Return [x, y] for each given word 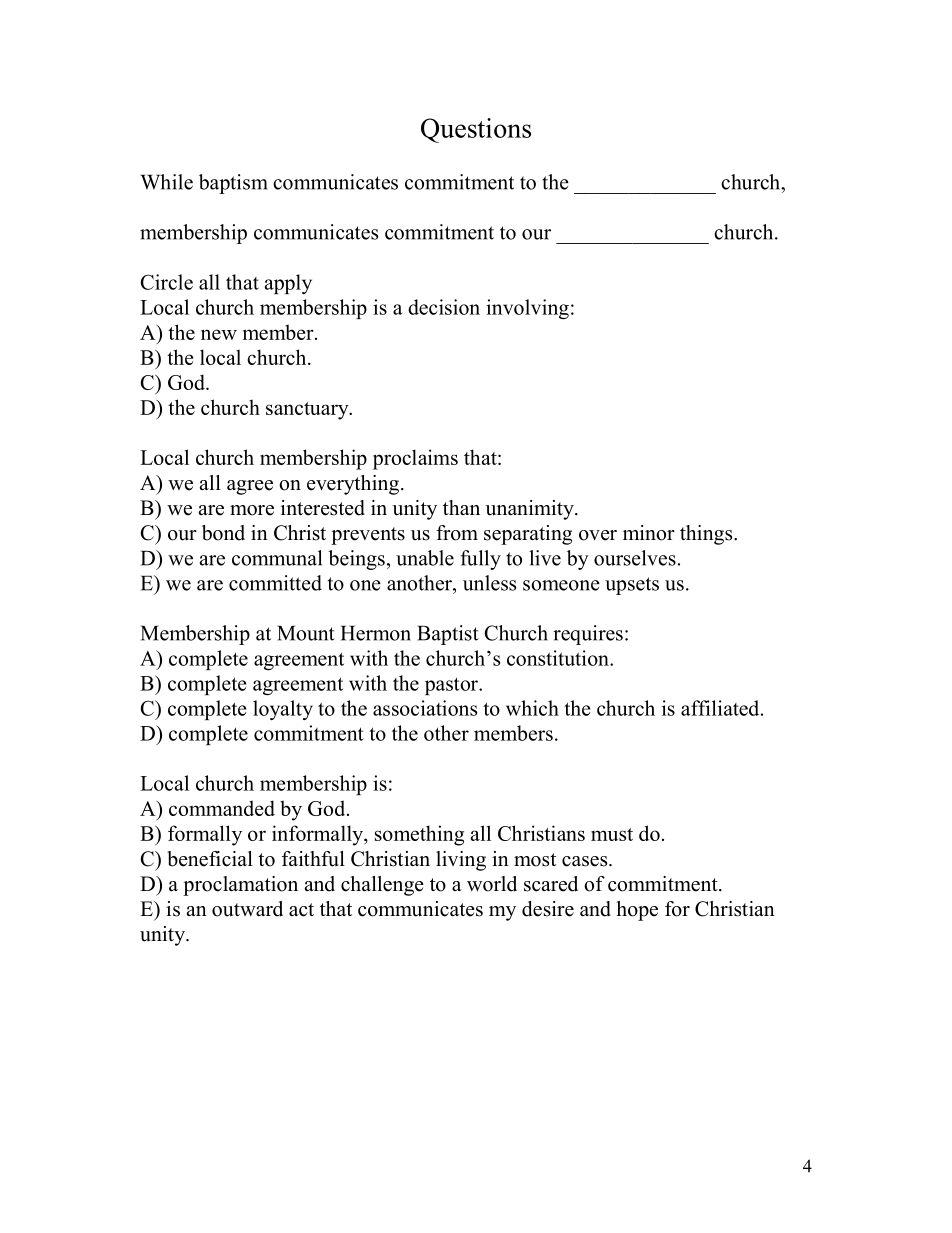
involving [527, 309]
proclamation [240, 886]
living [461, 861]
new [219, 334]
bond [223, 533]
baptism [233, 184]
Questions [476, 130]
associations [425, 708]
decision [444, 307]
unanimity [530, 510]
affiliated [721, 708]
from [457, 533]
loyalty [283, 710]
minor [649, 533]
